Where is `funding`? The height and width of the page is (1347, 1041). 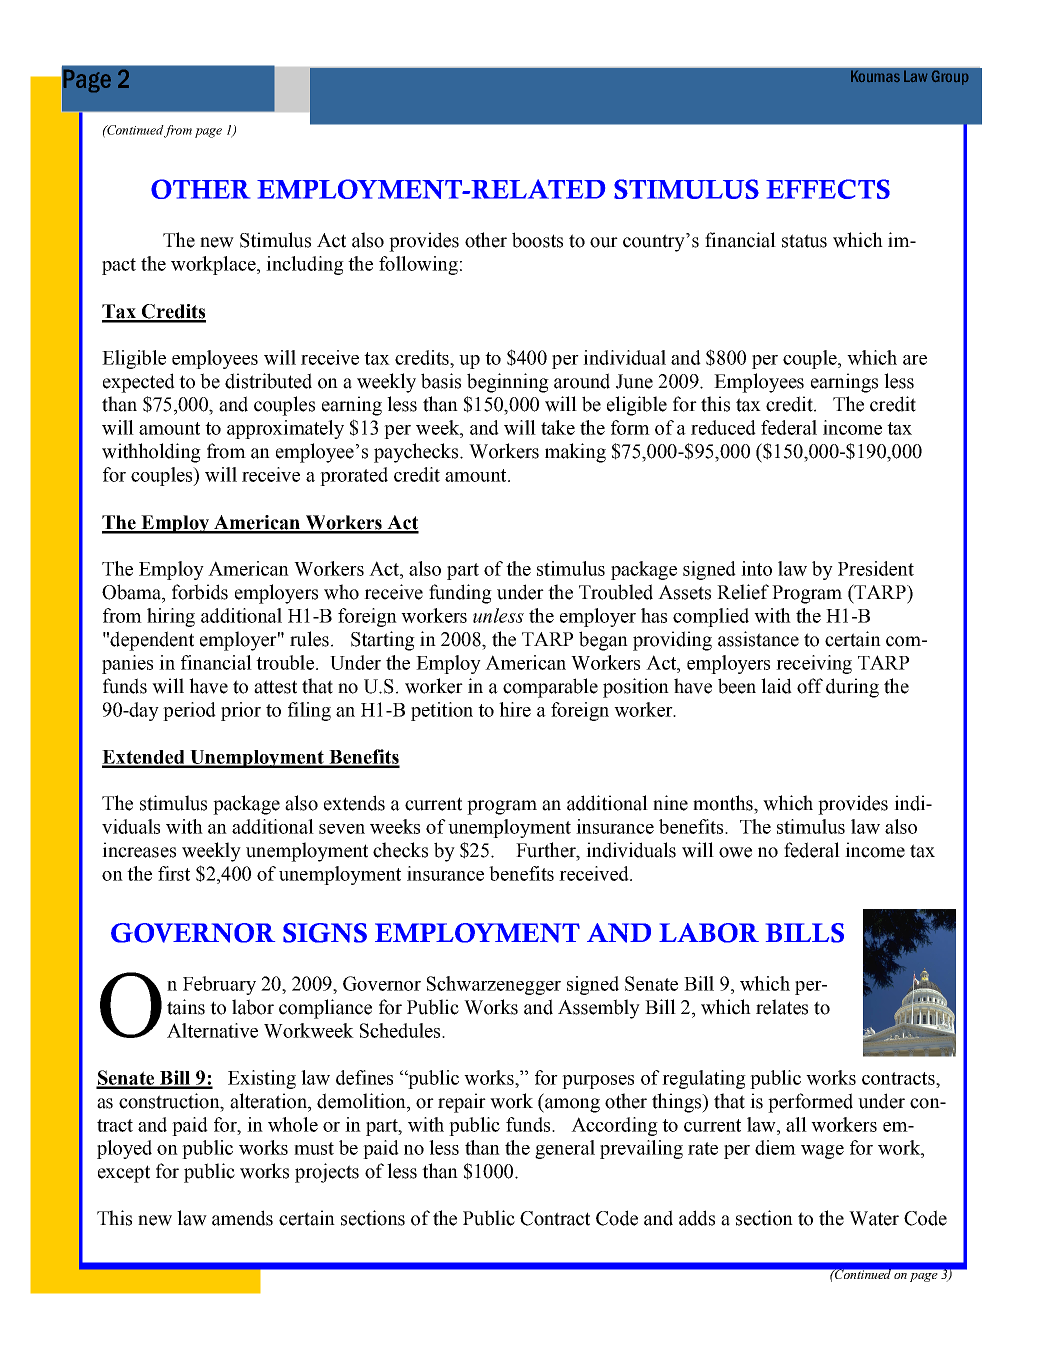 funding is located at coordinates (460, 594).
